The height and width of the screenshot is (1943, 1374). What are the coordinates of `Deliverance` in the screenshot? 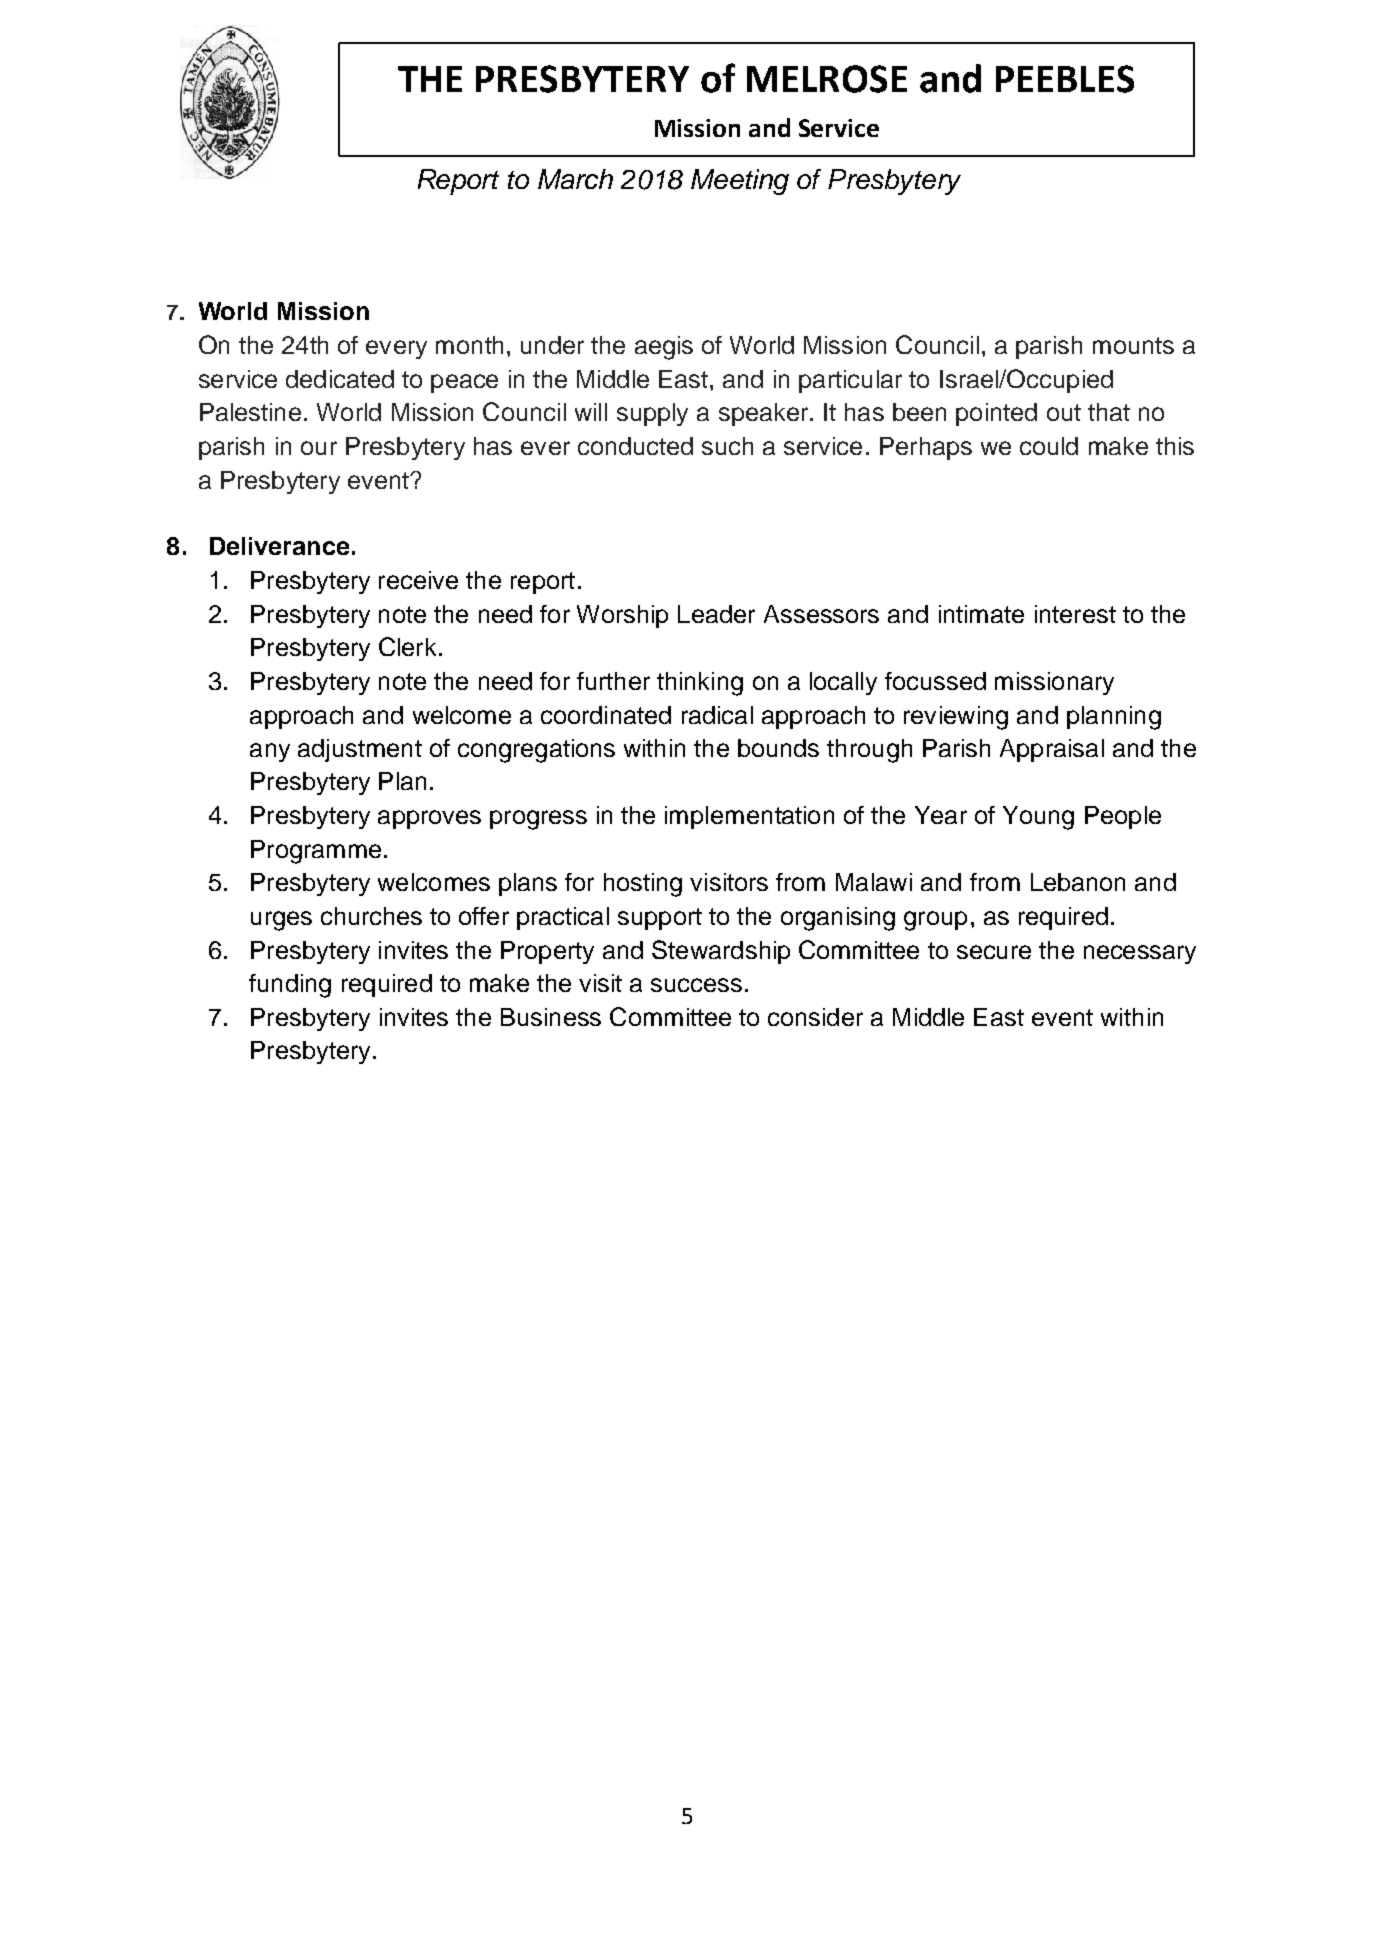 It's located at (279, 546).
